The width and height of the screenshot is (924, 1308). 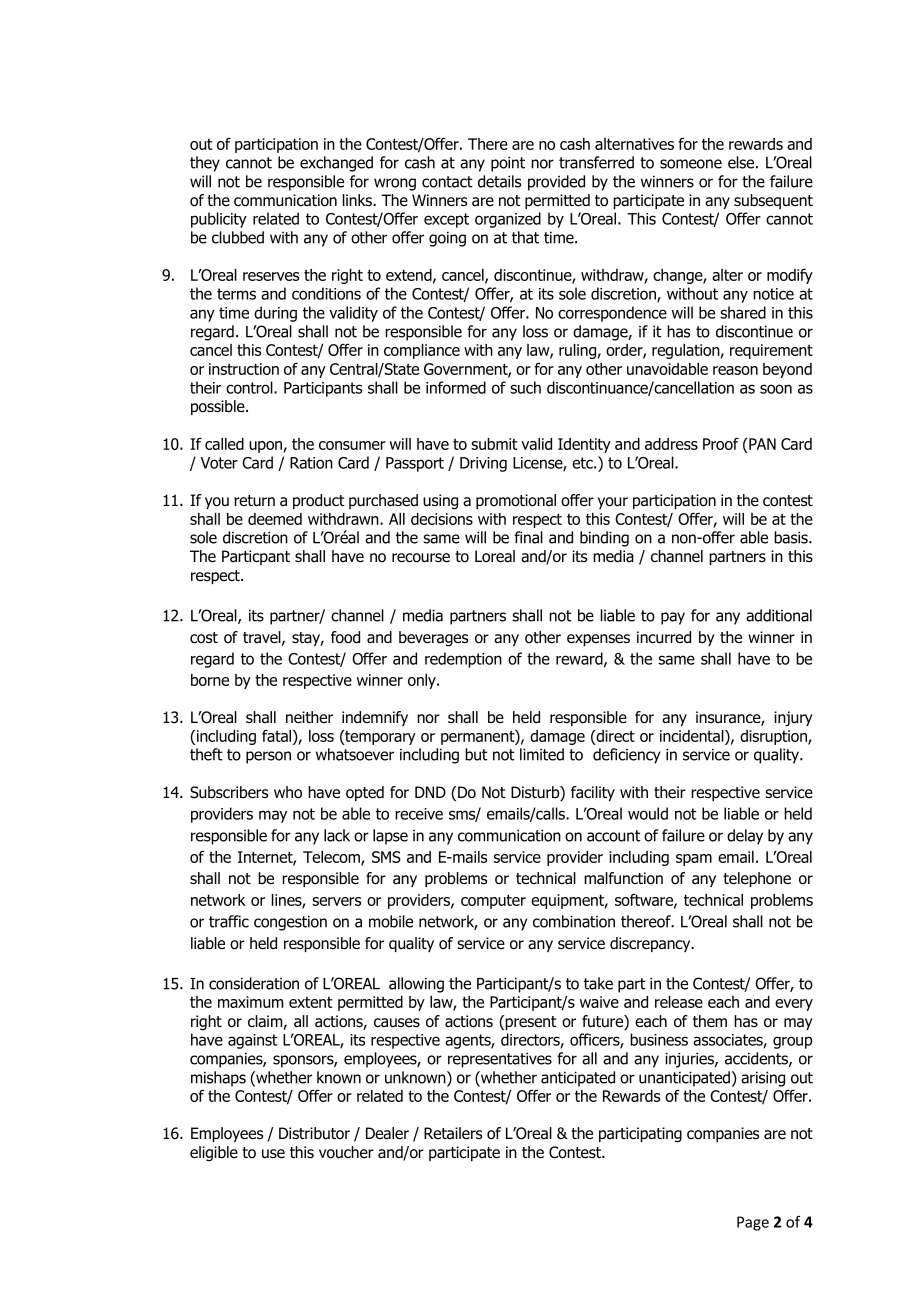 What do you see at coordinates (691, 164) in the screenshot?
I see `someone` at bounding box center [691, 164].
